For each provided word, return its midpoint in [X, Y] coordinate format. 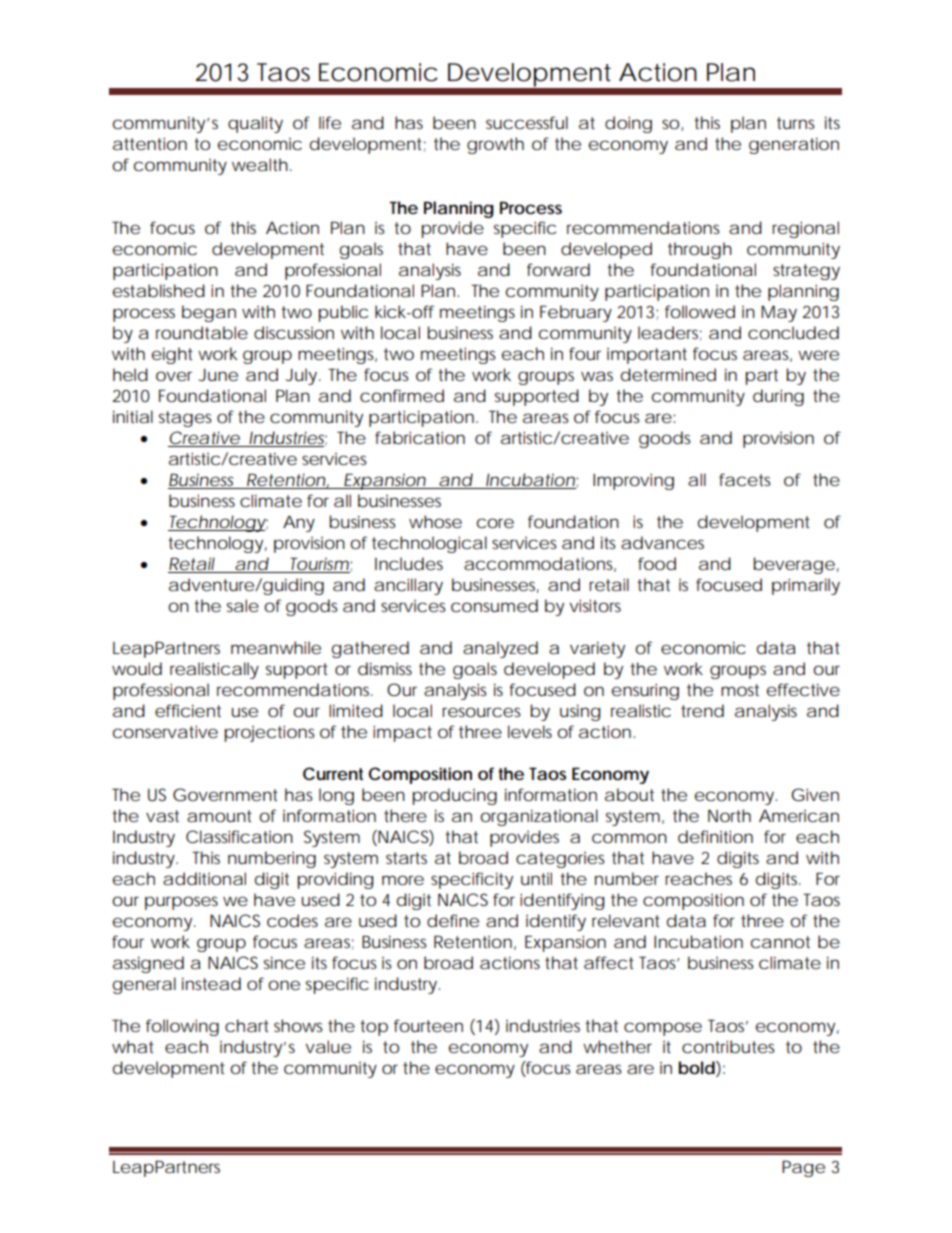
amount [219, 816]
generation [794, 145]
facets [744, 479]
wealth [260, 164]
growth [495, 145]
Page [803, 1168]
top [374, 1028]
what [133, 1046]
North [729, 815]
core [495, 523]
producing [455, 796]
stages [185, 419]
